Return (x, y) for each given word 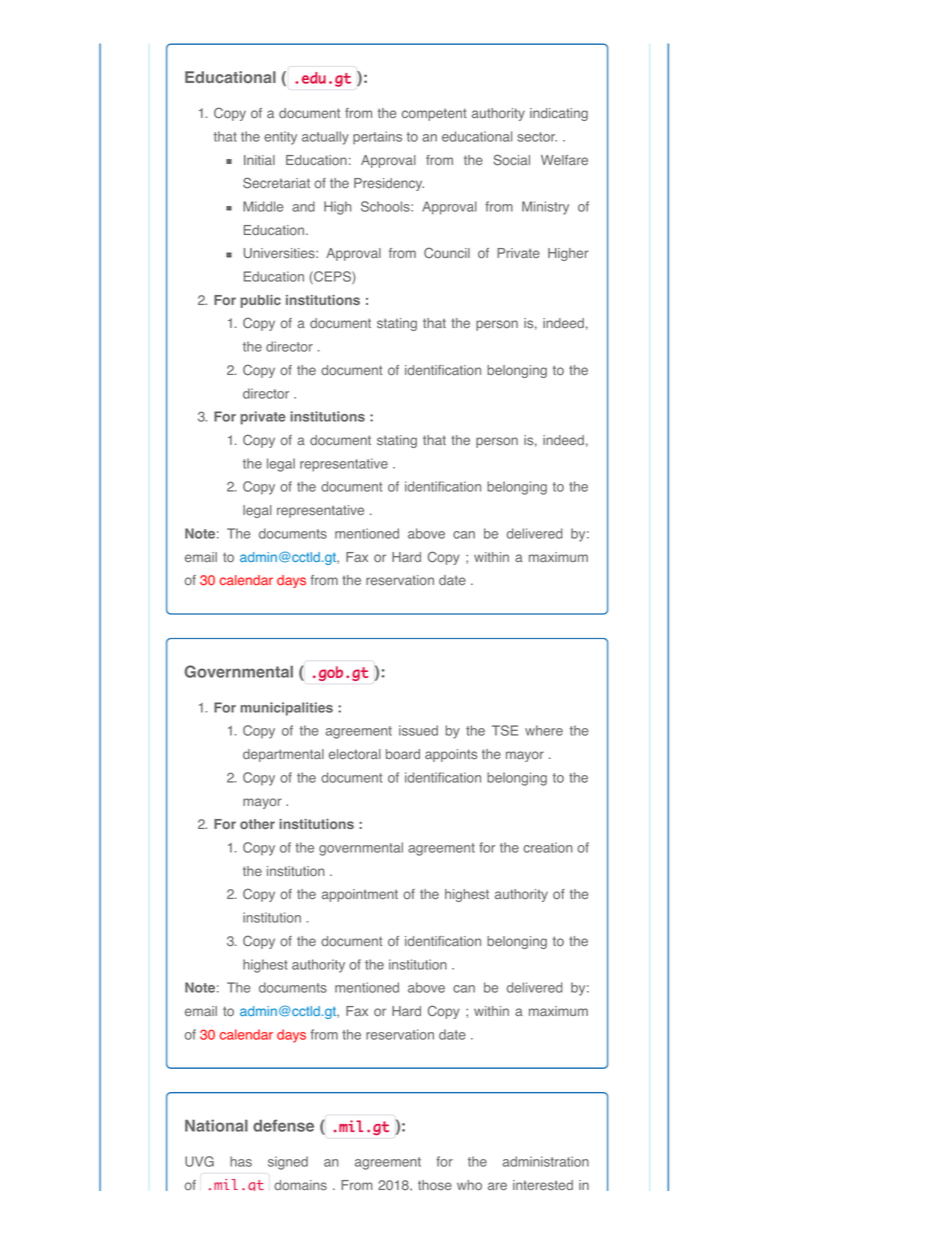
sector (537, 137)
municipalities (287, 709)
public (261, 301)
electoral (355, 754)
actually (325, 138)
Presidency (389, 184)
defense (283, 1125)
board (403, 754)
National (216, 1125)
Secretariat (276, 183)
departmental (283, 755)
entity (280, 138)
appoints (451, 755)
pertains (377, 138)
